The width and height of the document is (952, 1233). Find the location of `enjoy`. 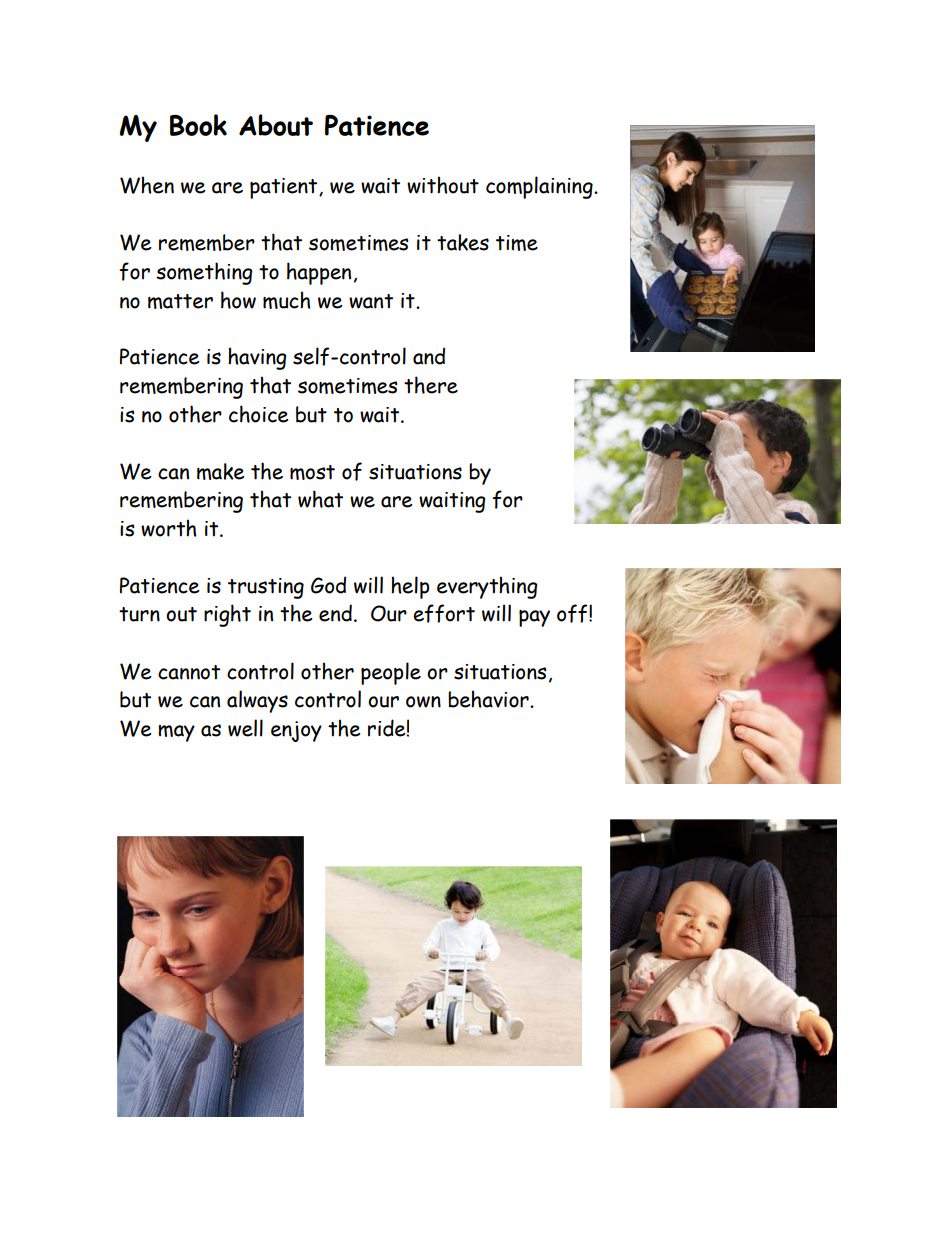

enjoy is located at coordinates (296, 731).
